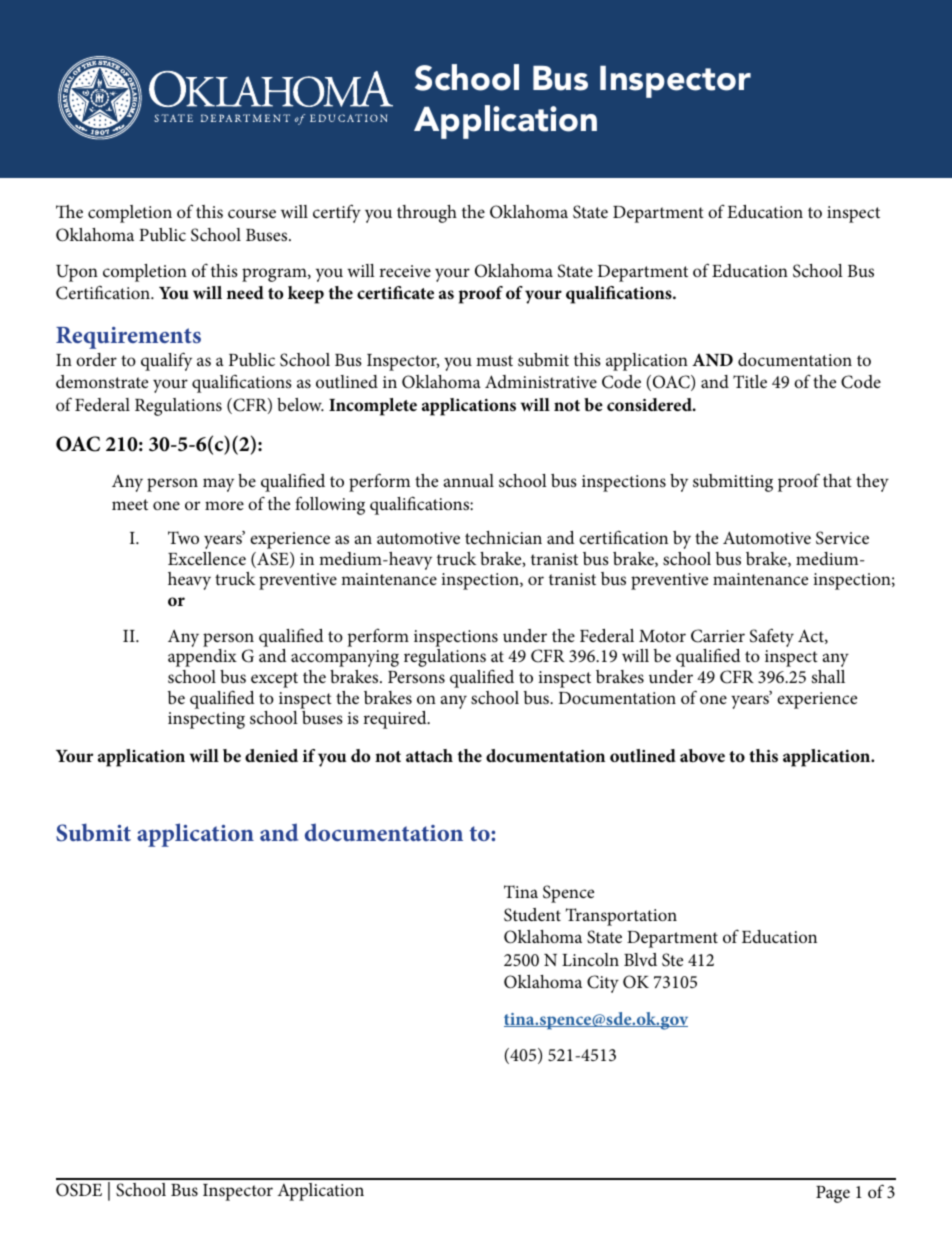 The height and width of the screenshot is (1233, 952). I want to click on Title, so click(750, 381).
